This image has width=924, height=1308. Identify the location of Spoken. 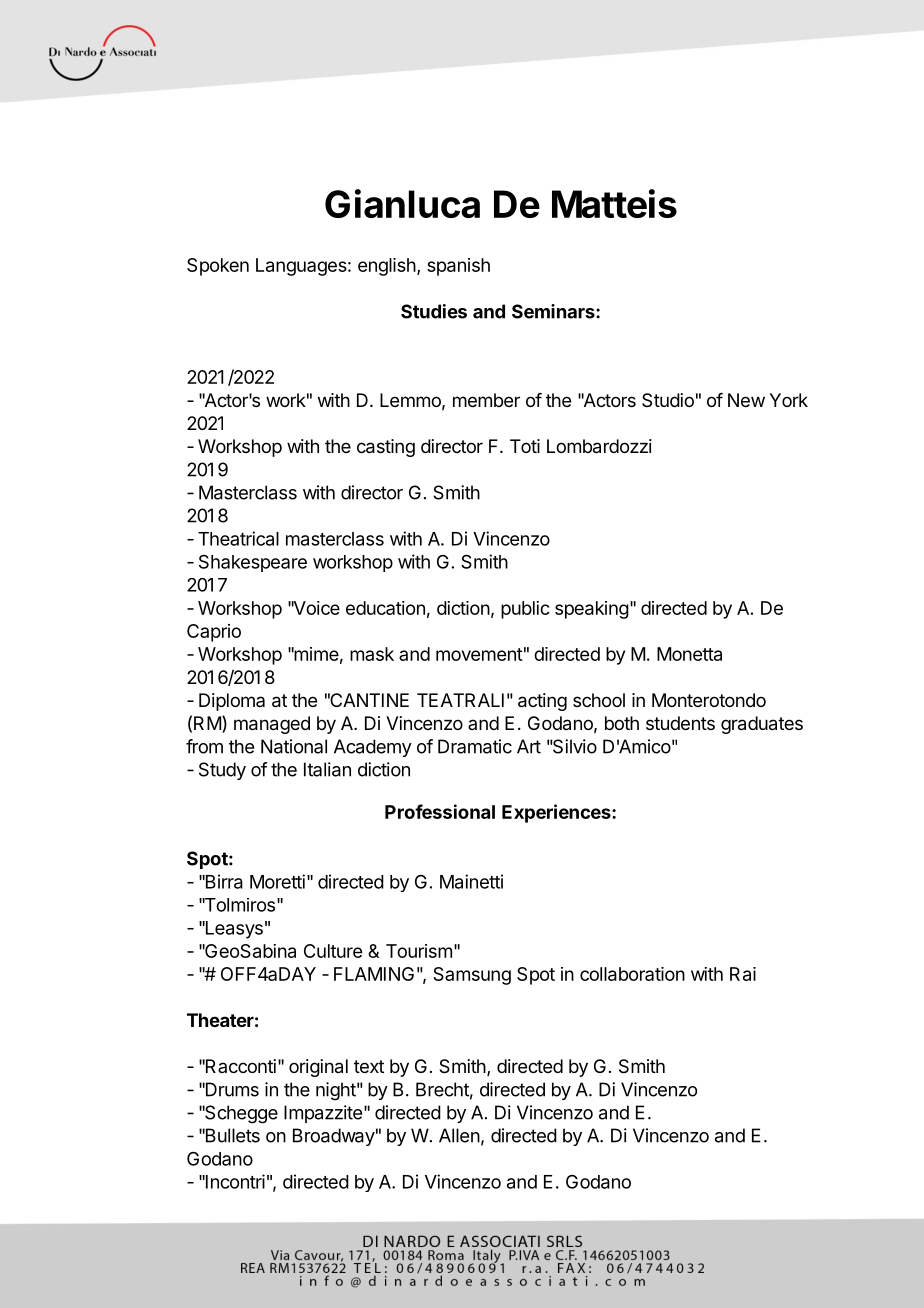
(218, 267).
